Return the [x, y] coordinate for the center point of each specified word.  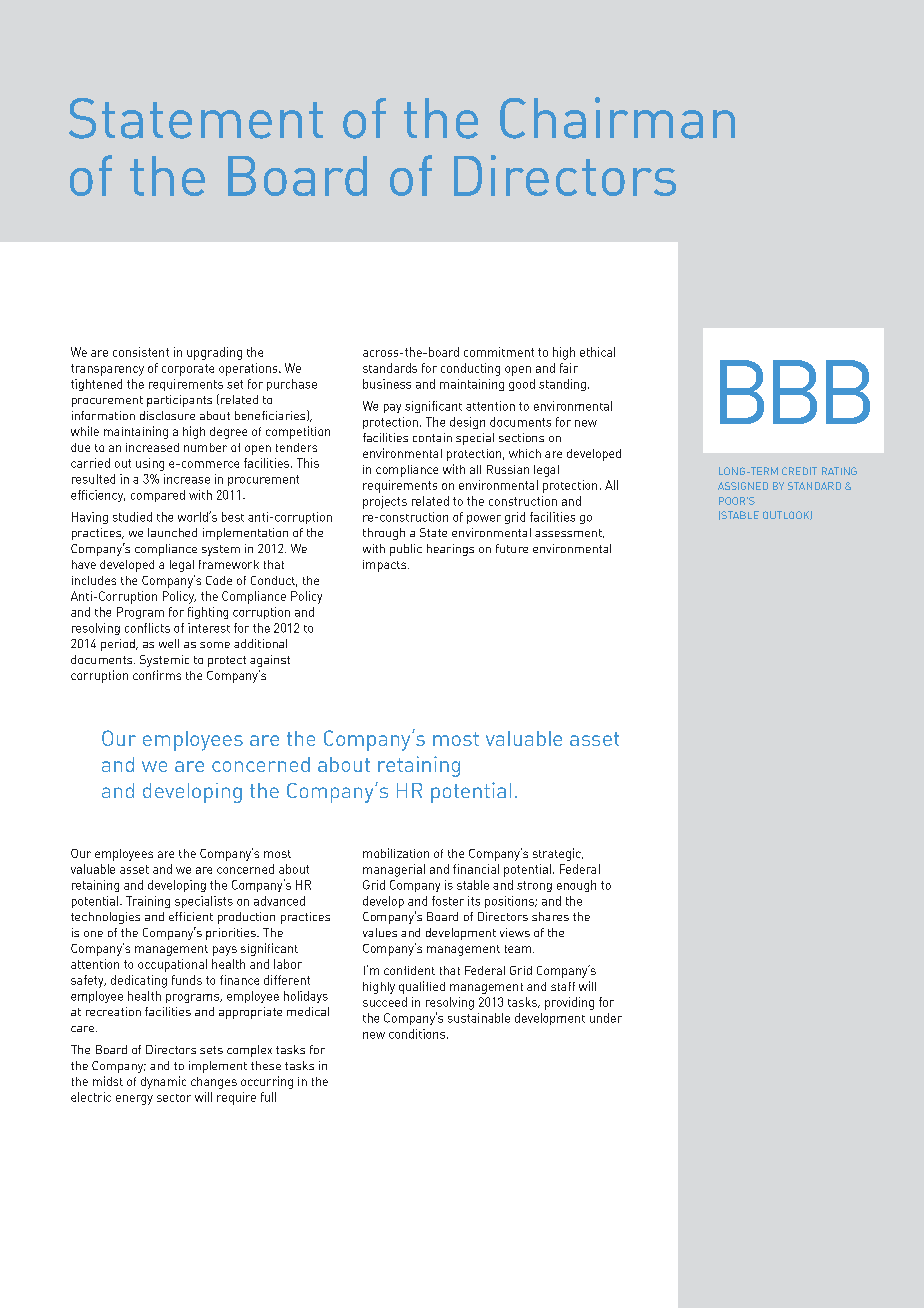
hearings [450, 550]
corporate [188, 370]
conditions [418, 1034]
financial [476, 869]
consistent [141, 352]
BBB [795, 392]
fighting [208, 613]
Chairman [617, 118]
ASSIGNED [743, 486]
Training [148, 902]
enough [576, 886]
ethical [597, 352]
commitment [499, 352]
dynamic [163, 1082]
